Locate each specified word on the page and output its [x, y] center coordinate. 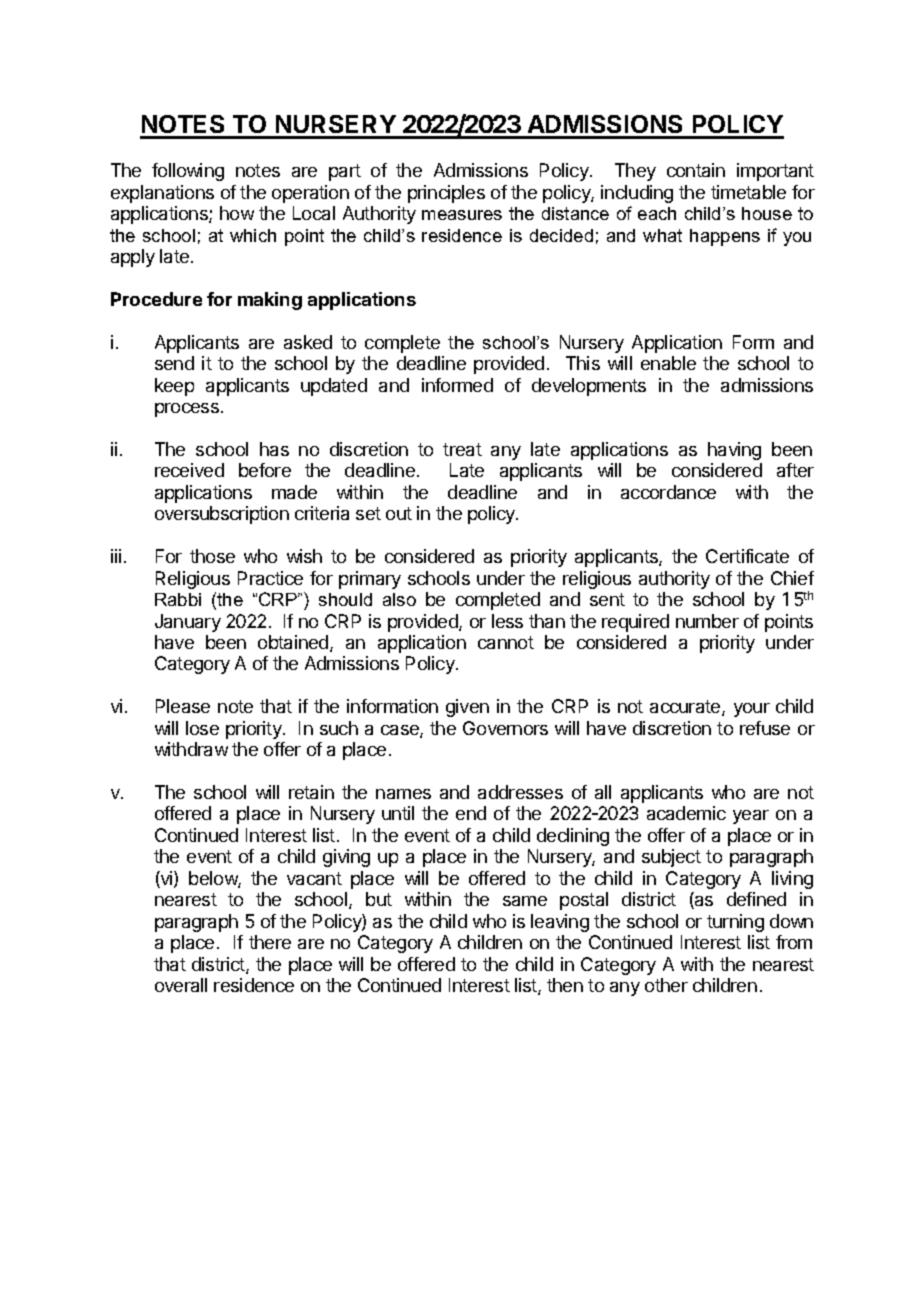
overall [181, 985]
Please [183, 706]
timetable [748, 192]
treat [462, 449]
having [734, 451]
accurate [686, 708]
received [189, 470]
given [467, 708]
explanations [162, 194]
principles [446, 194]
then [565, 985]
